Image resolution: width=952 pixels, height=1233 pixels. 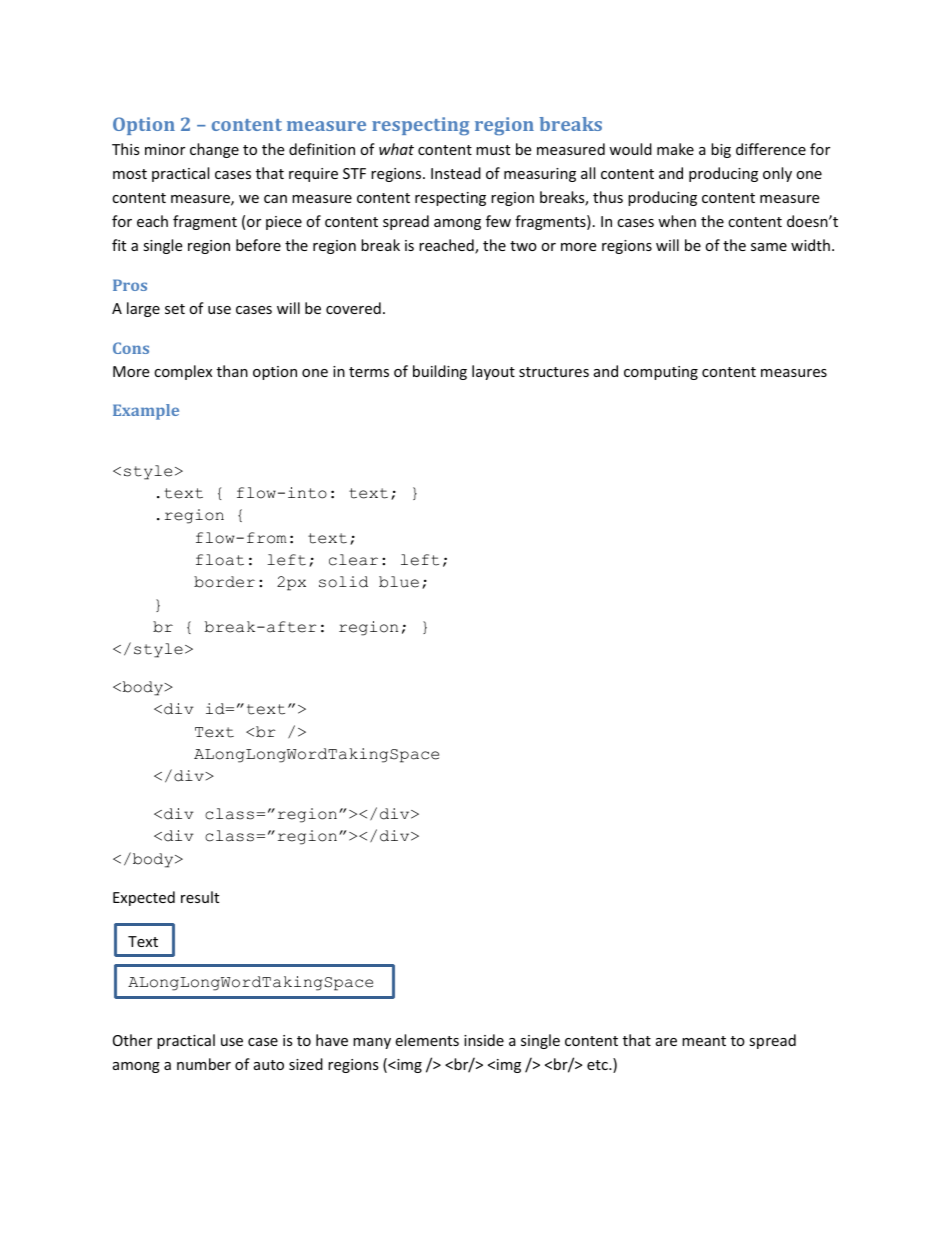 I want to click on change, so click(x=214, y=150).
